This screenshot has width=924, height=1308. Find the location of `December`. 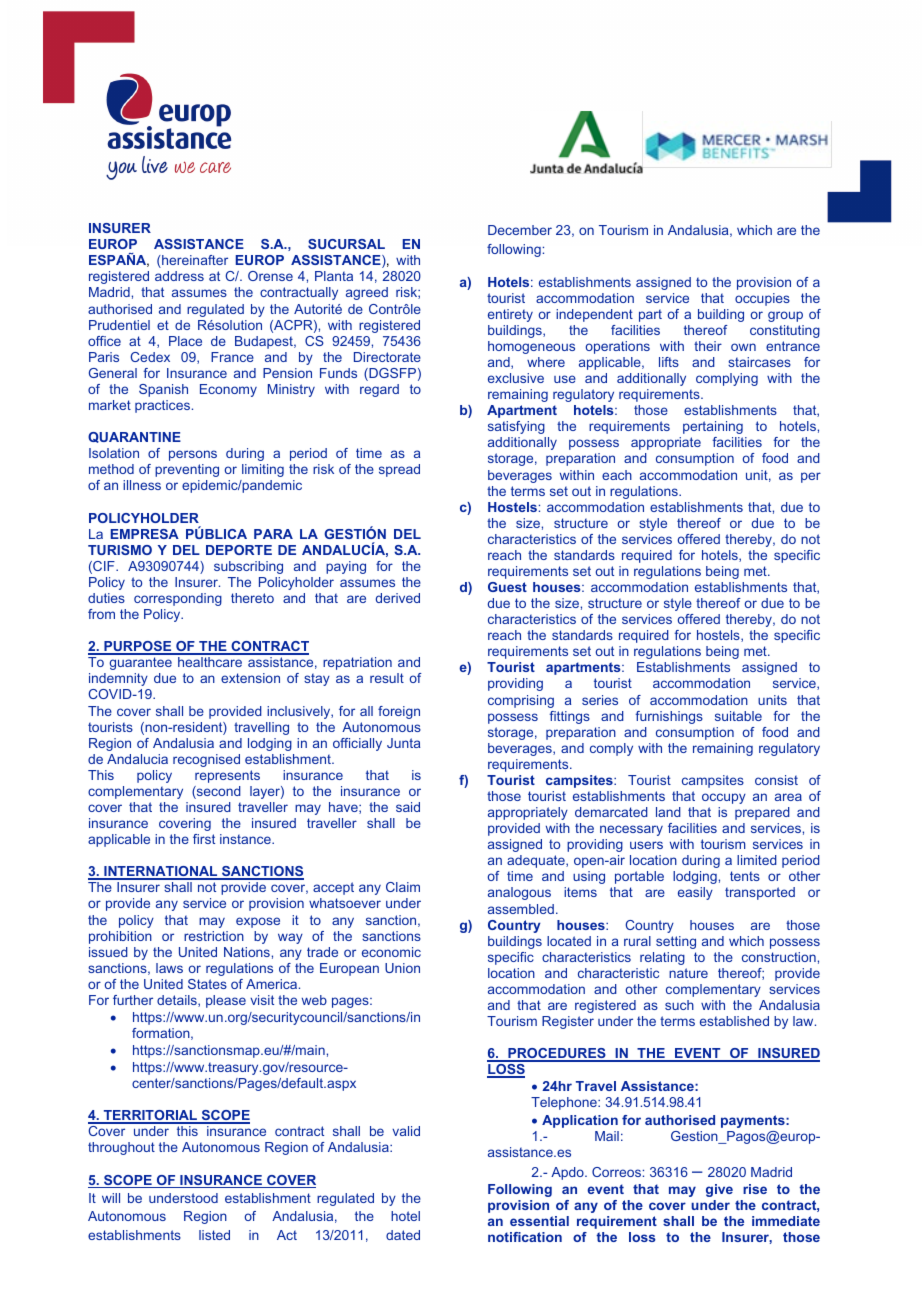

December is located at coordinates (520, 230).
